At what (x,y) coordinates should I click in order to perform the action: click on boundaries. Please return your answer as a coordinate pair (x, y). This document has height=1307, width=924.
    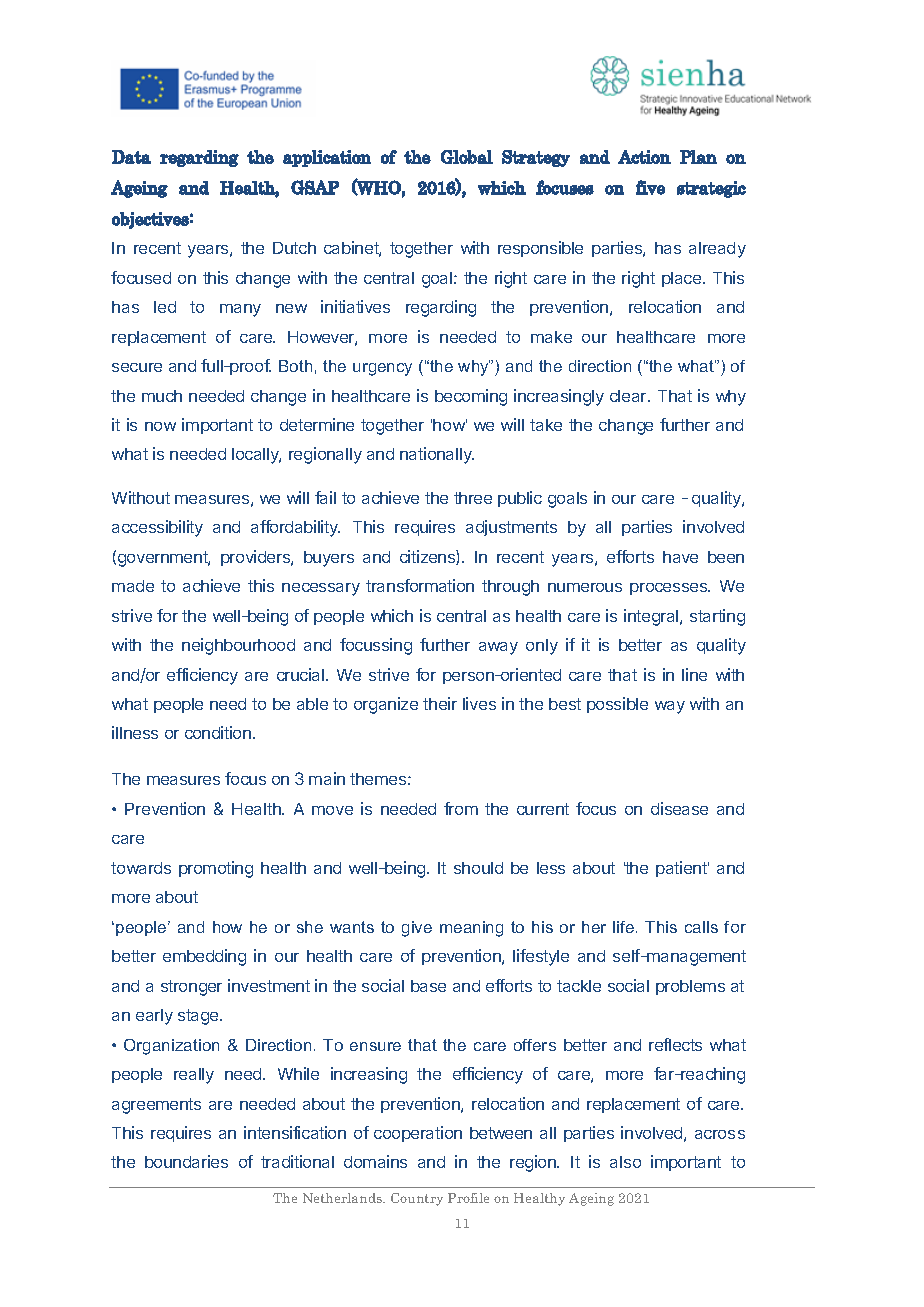
    Looking at the image, I should click on (186, 1161).
